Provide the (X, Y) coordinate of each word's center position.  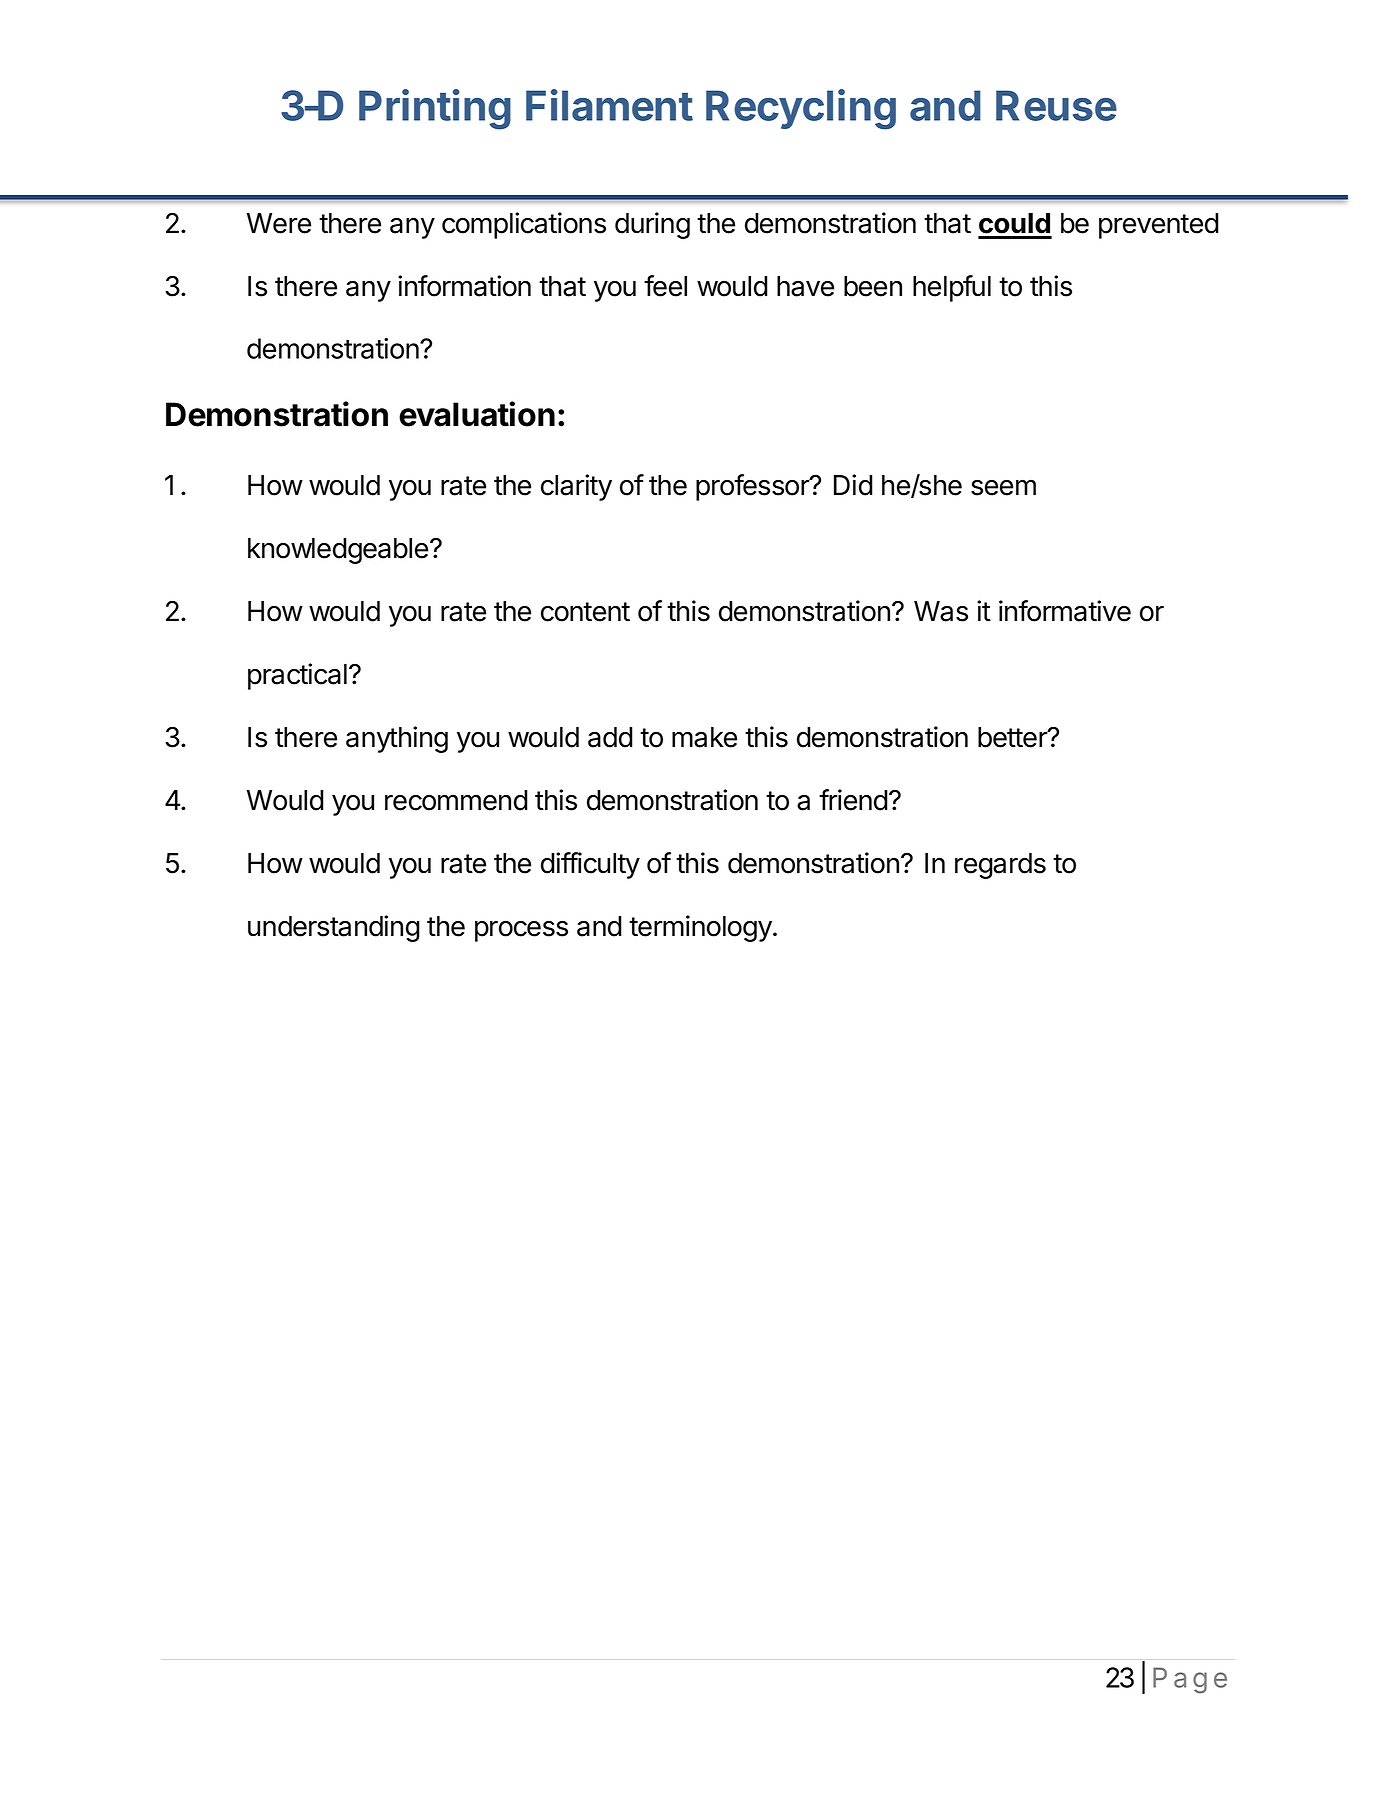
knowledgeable (338, 551)
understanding (334, 928)
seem (1003, 487)
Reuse (1056, 105)
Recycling (801, 109)
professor (753, 487)
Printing (435, 109)
